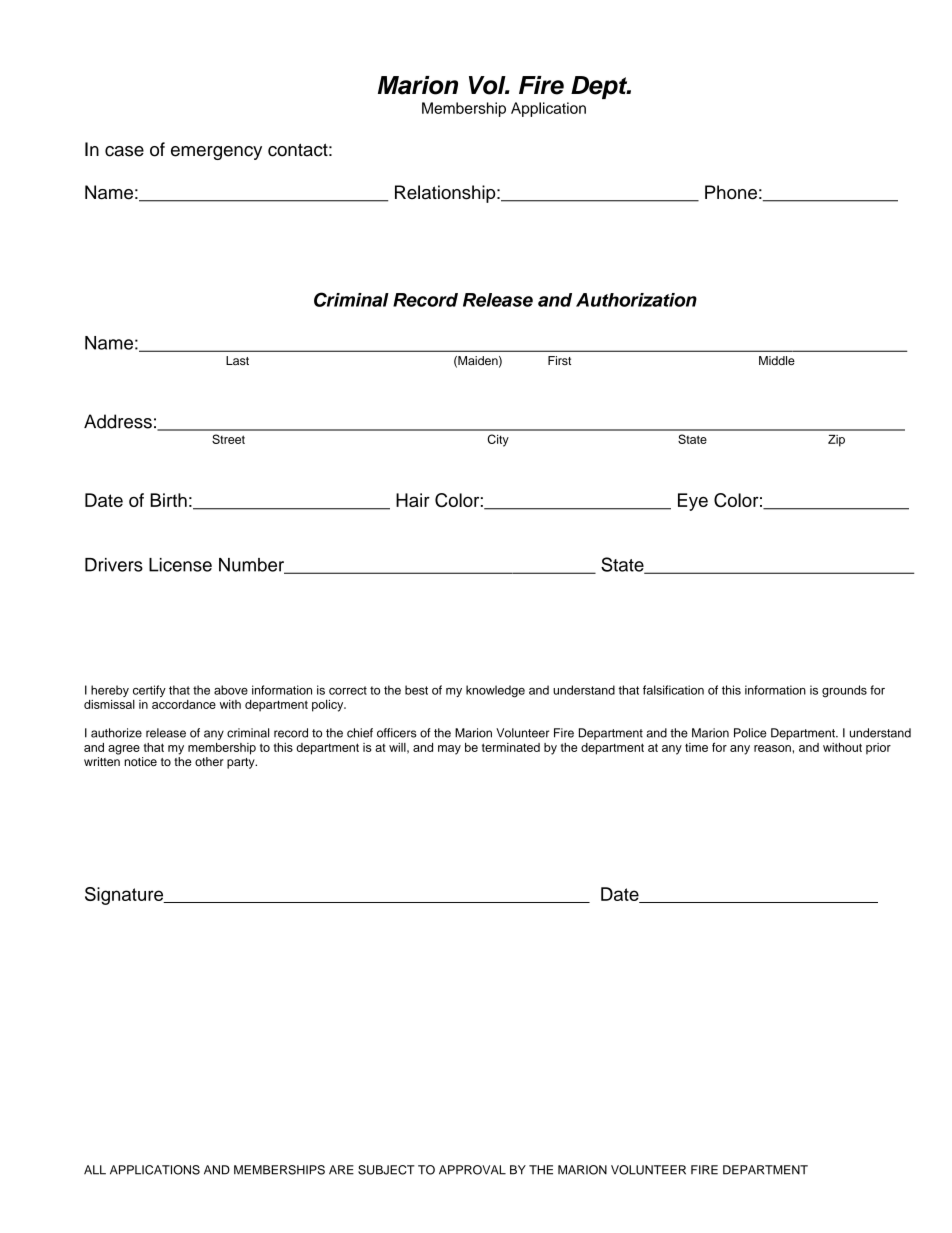 Image resolution: width=952 pixels, height=1233 pixels. I want to click on Dept, so click(600, 87).
